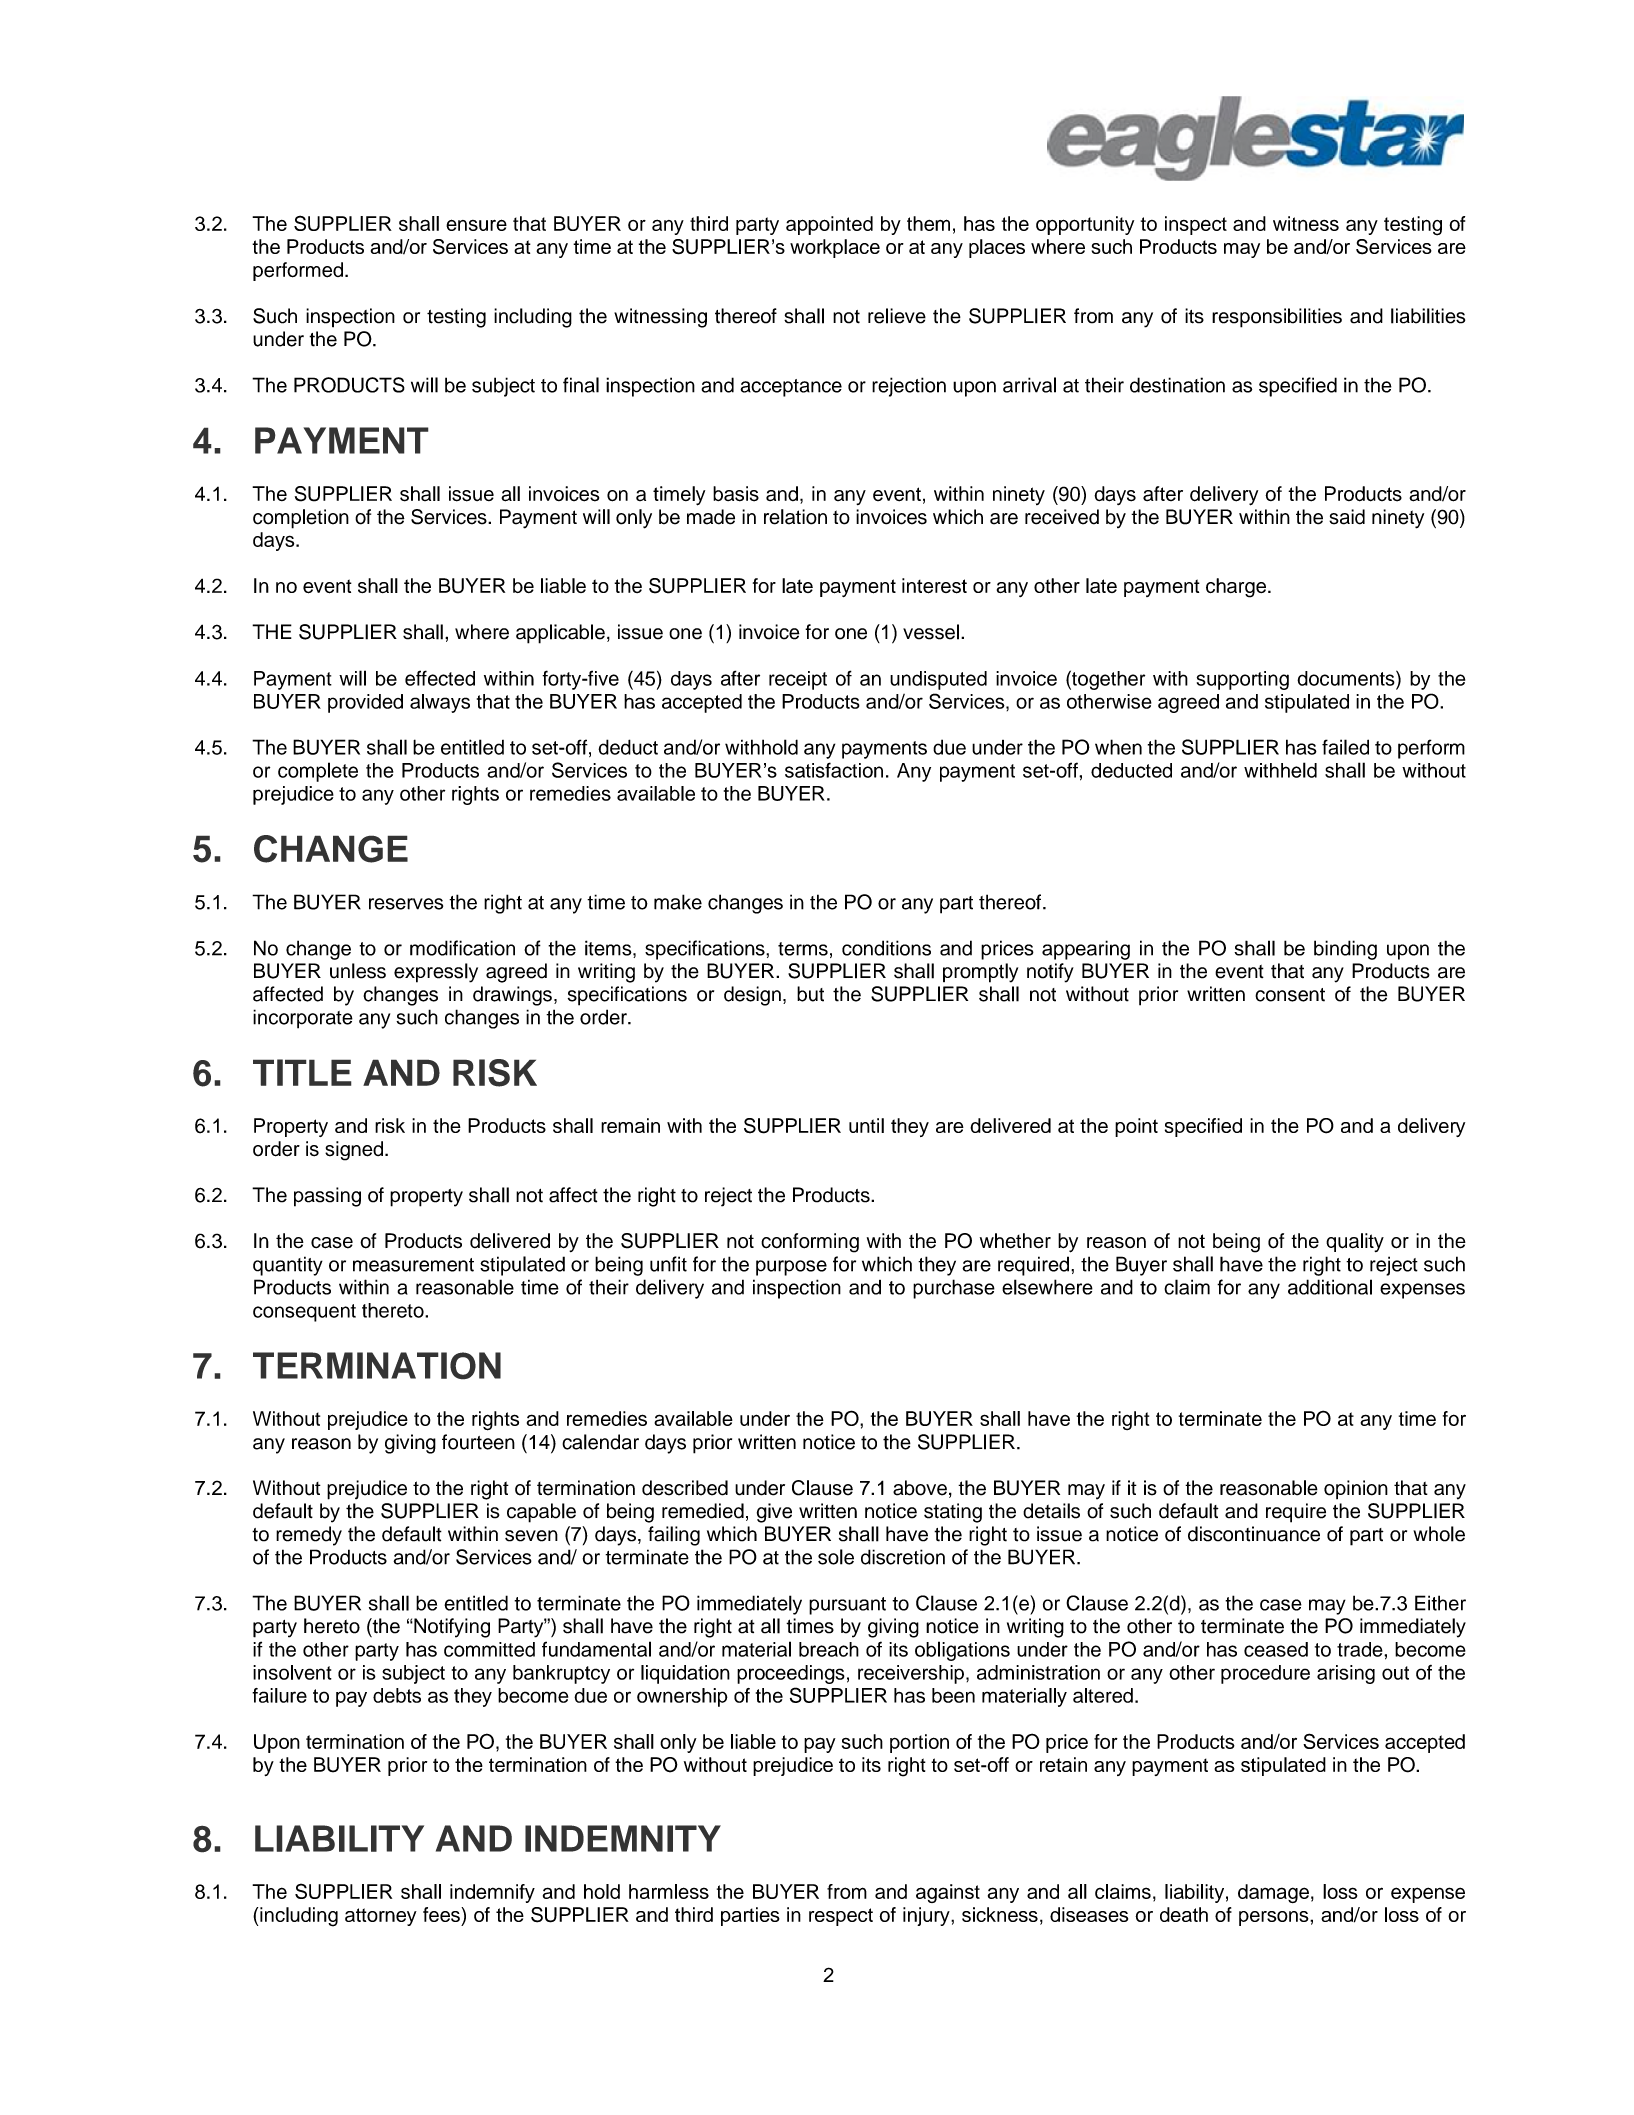  What do you see at coordinates (413, 1265) in the screenshot?
I see `measurement` at bounding box center [413, 1265].
